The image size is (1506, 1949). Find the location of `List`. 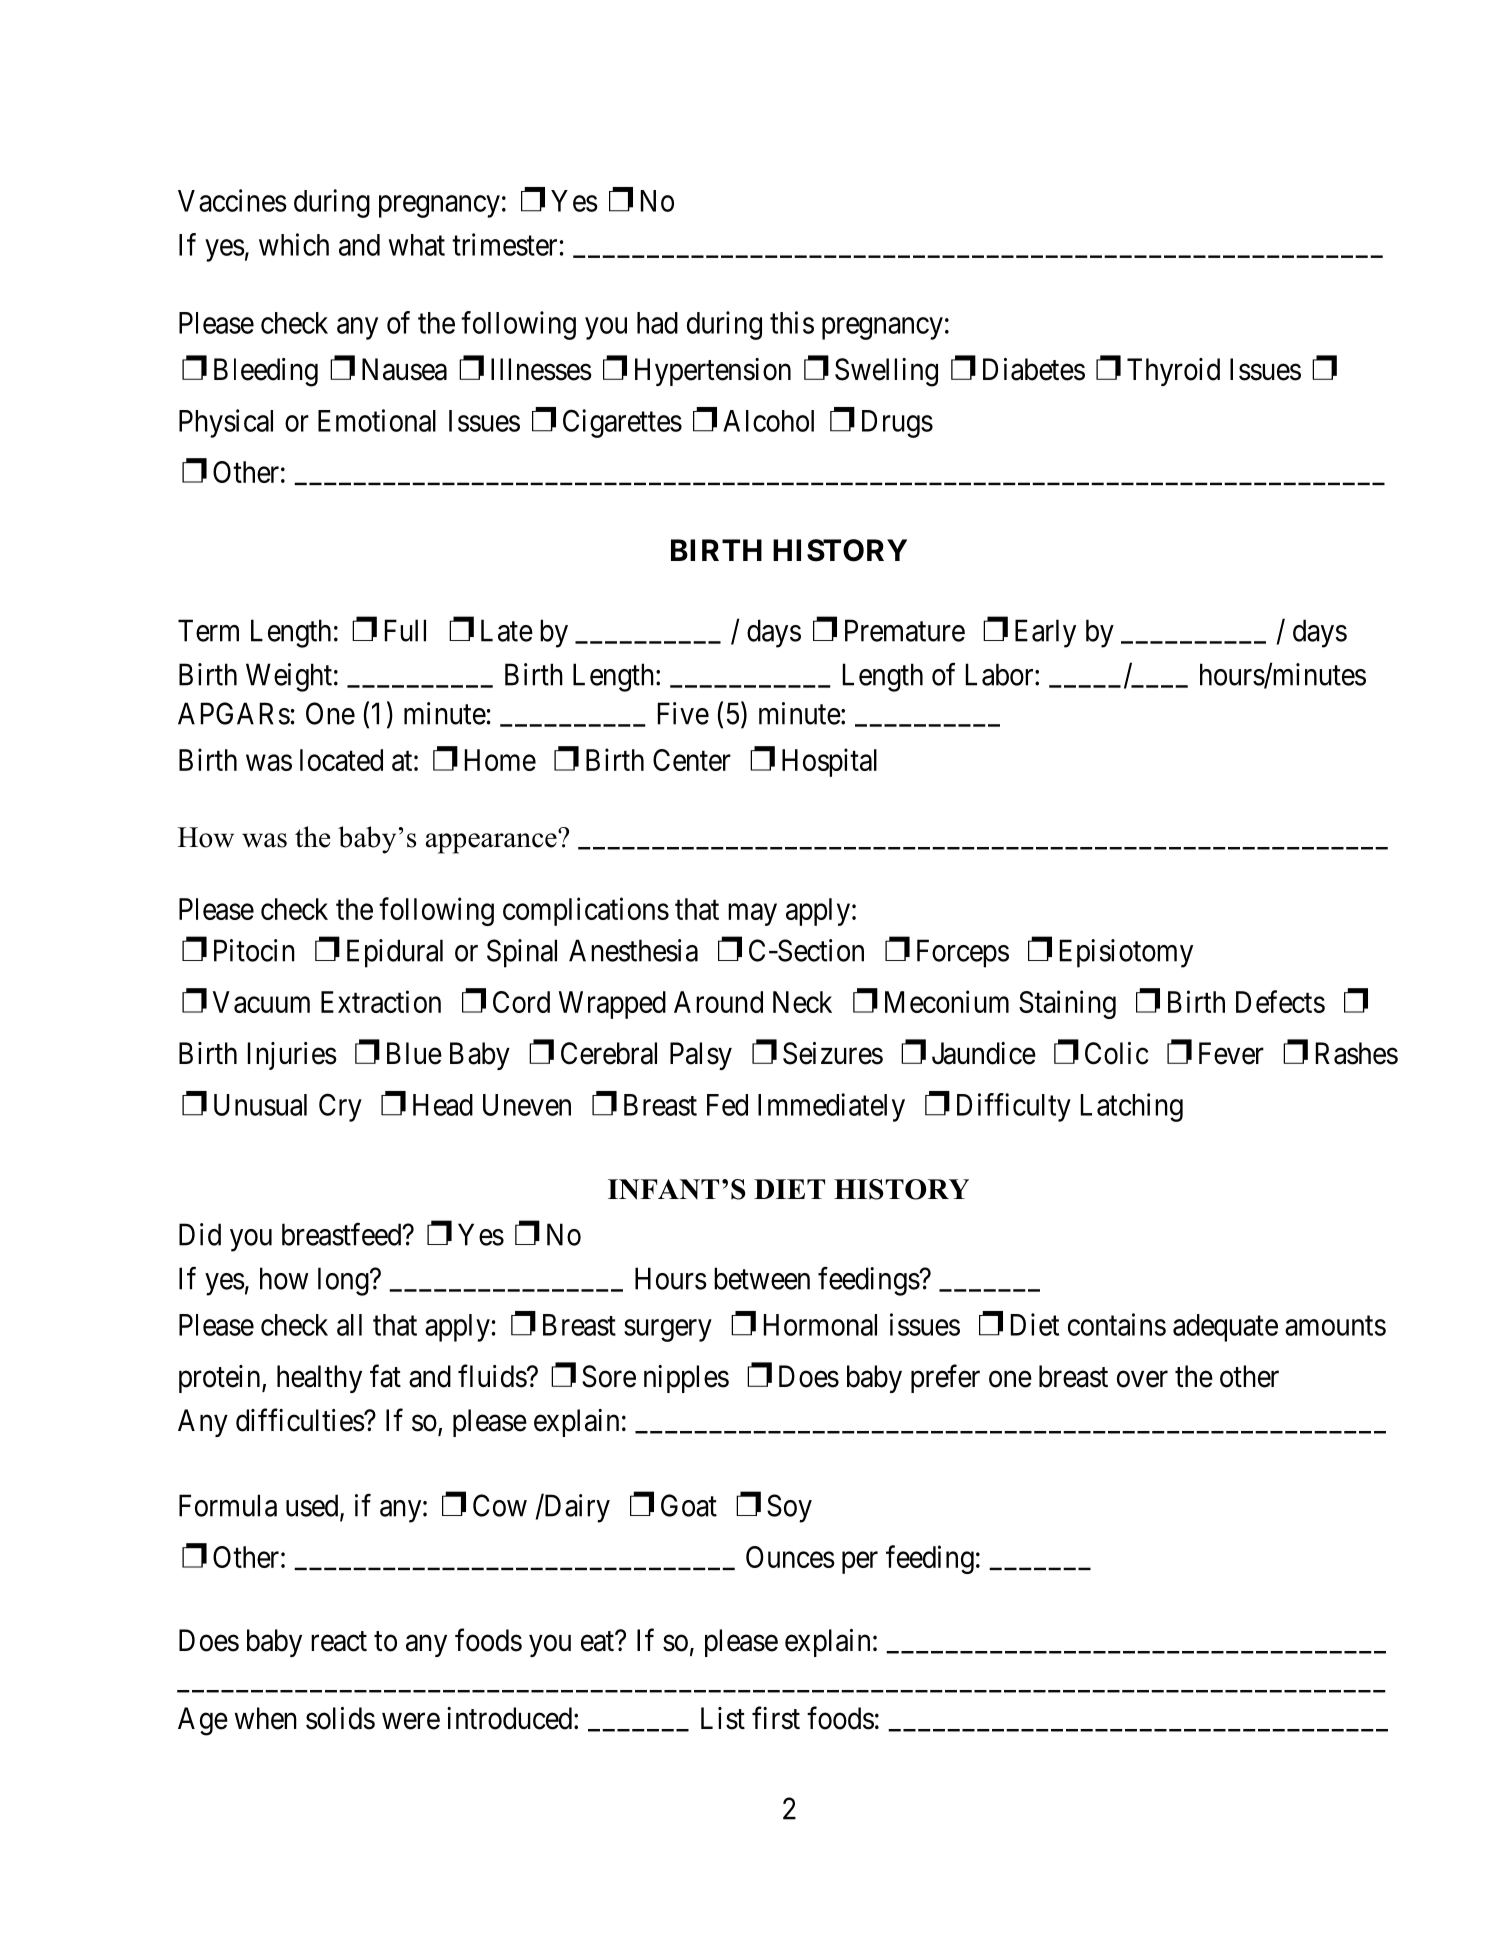

List is located at coordinates (723, 1718).
